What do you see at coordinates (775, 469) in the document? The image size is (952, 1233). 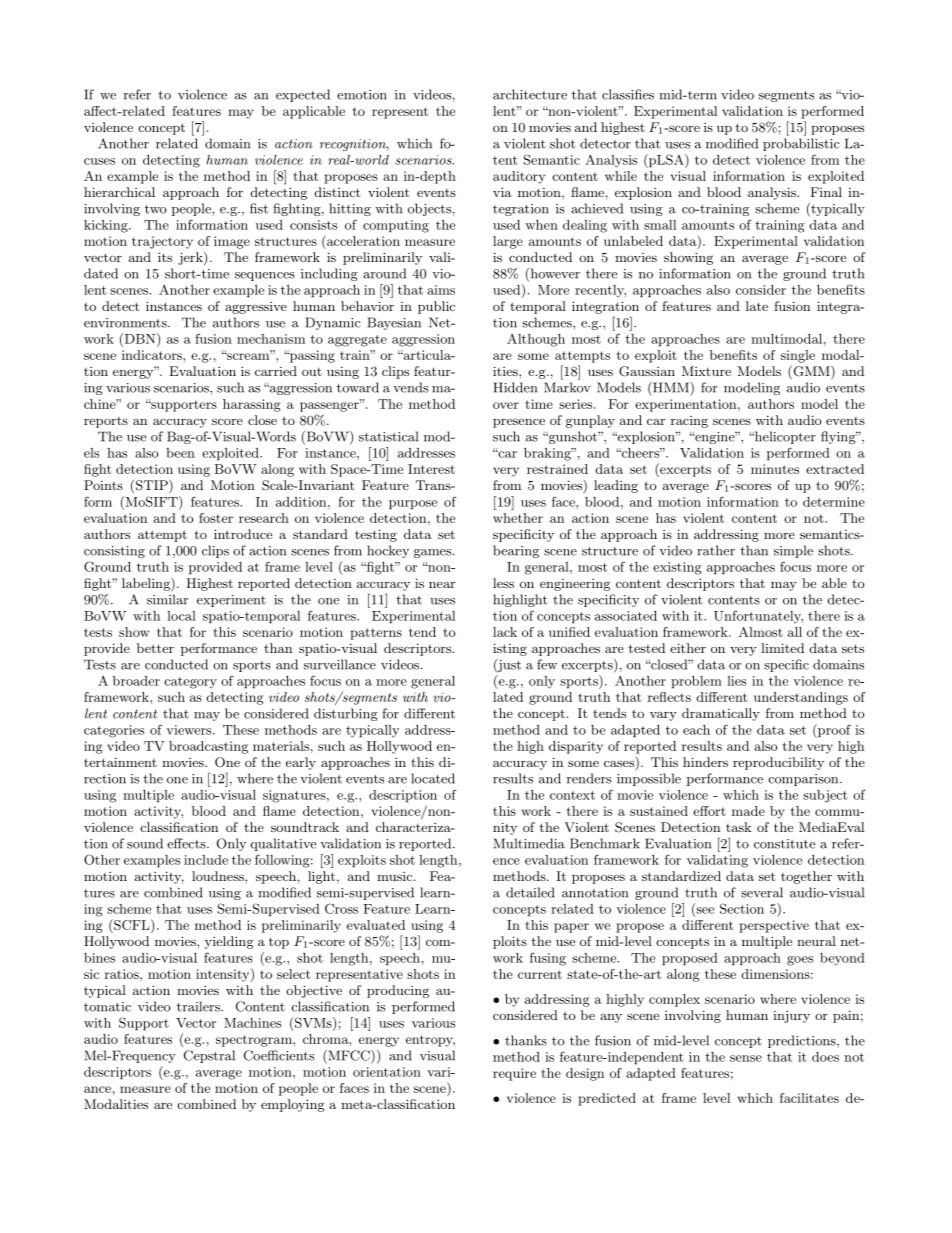 I see `minutes` at bounding box center [775, 469].
